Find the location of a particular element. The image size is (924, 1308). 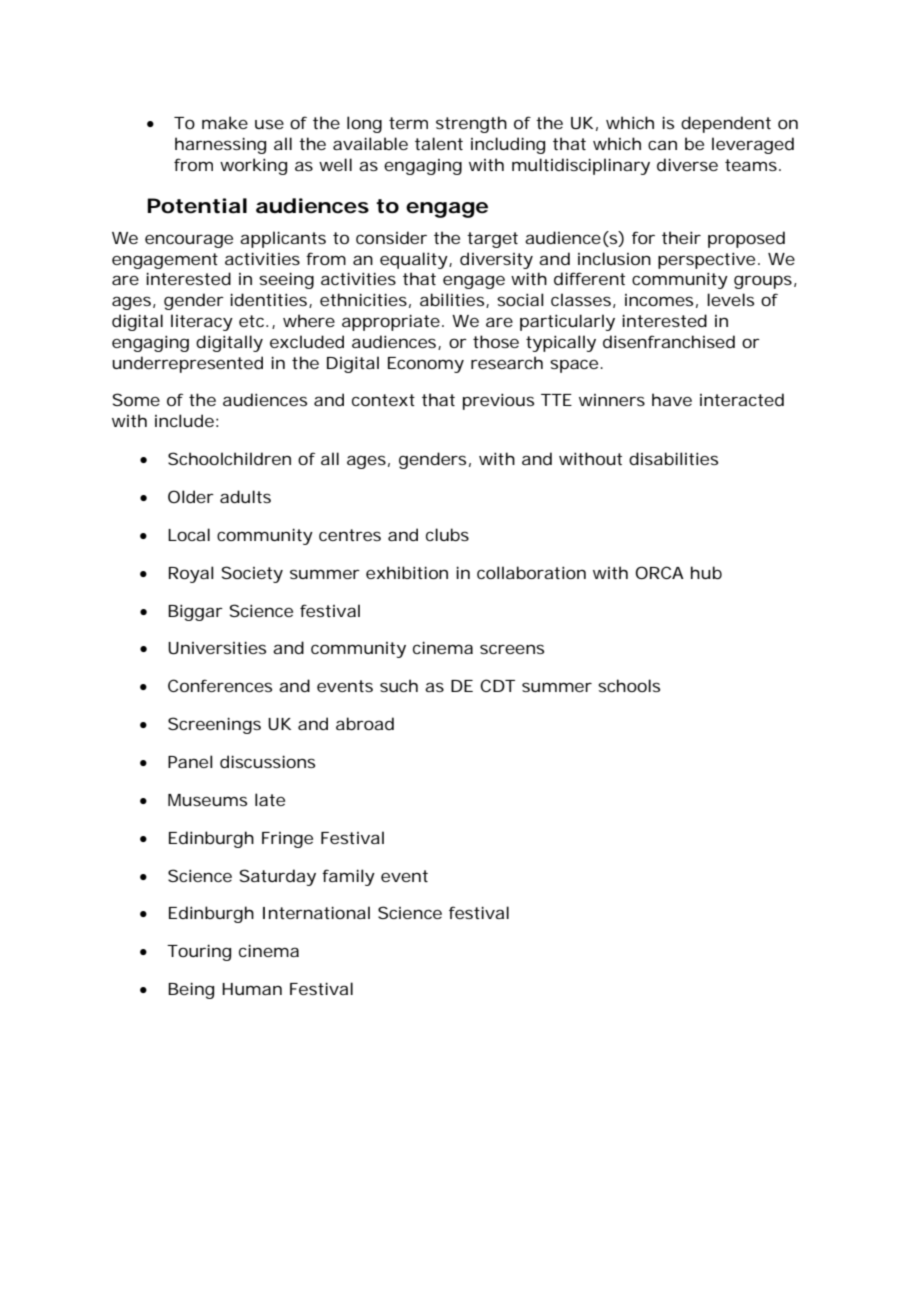

talent is located at coordinates (439, 143).
